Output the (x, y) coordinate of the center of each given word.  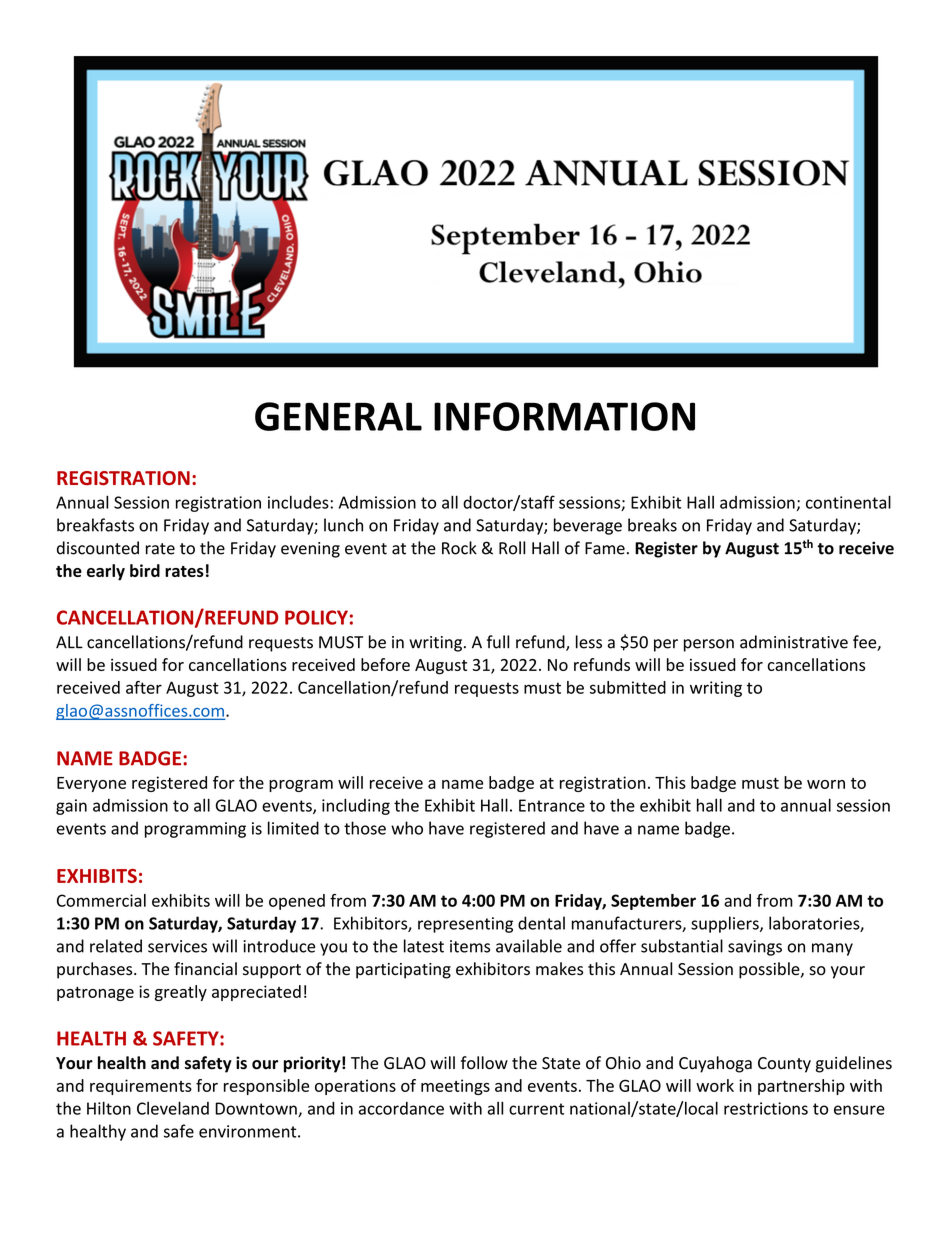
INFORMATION (564, 416)
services (177, 946)
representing (465, 925)
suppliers (726, 924)
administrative (794, 642)
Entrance (552, 805)
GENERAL (338, 416)
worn (826, 784)
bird (145, 570)
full (498, 642)
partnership (801, 1087)
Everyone (91, 784)
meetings (455, 1087)
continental (848, 502)
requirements (141, 1087)
